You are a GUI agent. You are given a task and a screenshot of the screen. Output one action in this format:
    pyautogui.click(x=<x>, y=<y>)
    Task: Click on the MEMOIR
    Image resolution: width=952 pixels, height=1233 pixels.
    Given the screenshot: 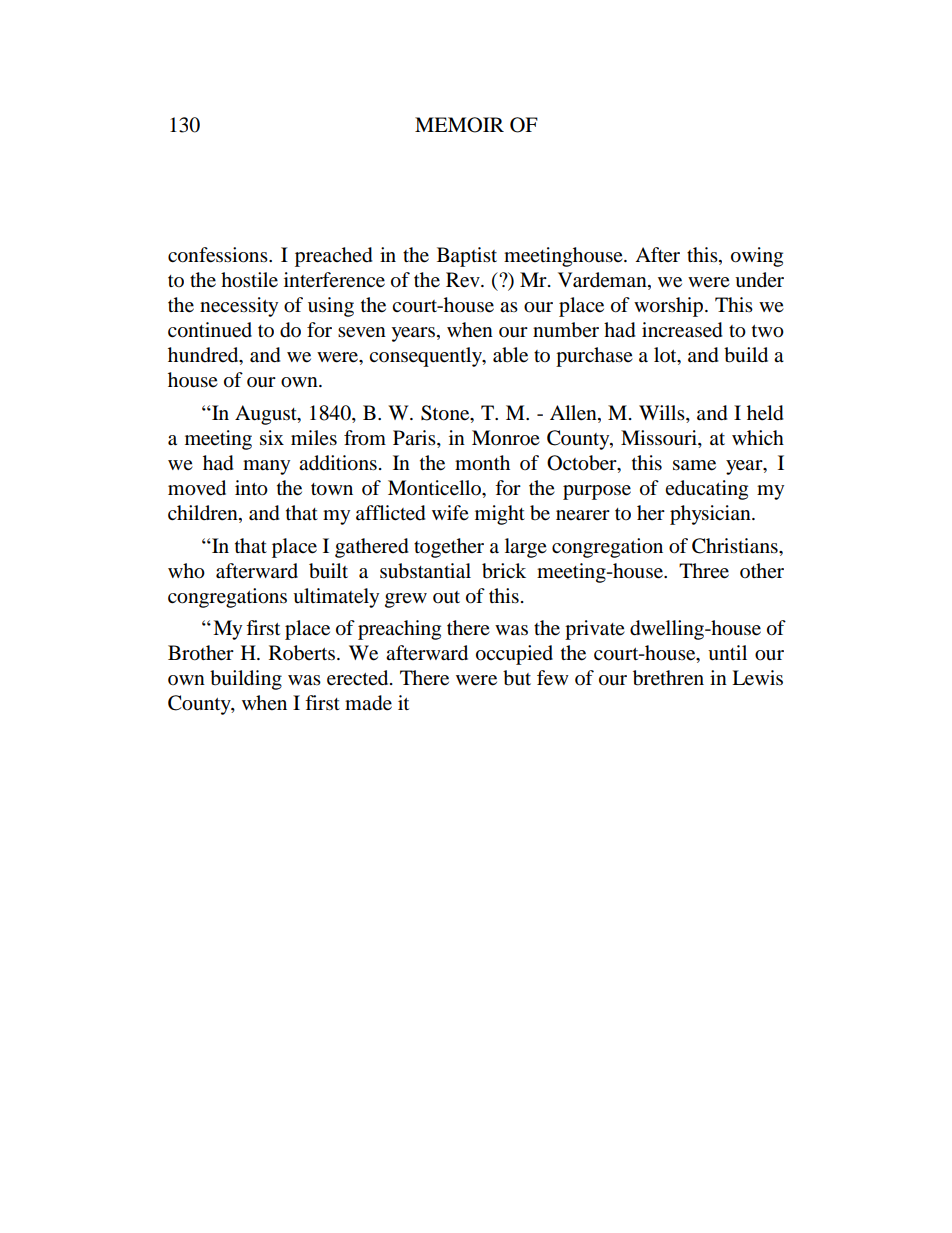 What is the action you would take?
    pyautogui.click(x=459, y=125)
